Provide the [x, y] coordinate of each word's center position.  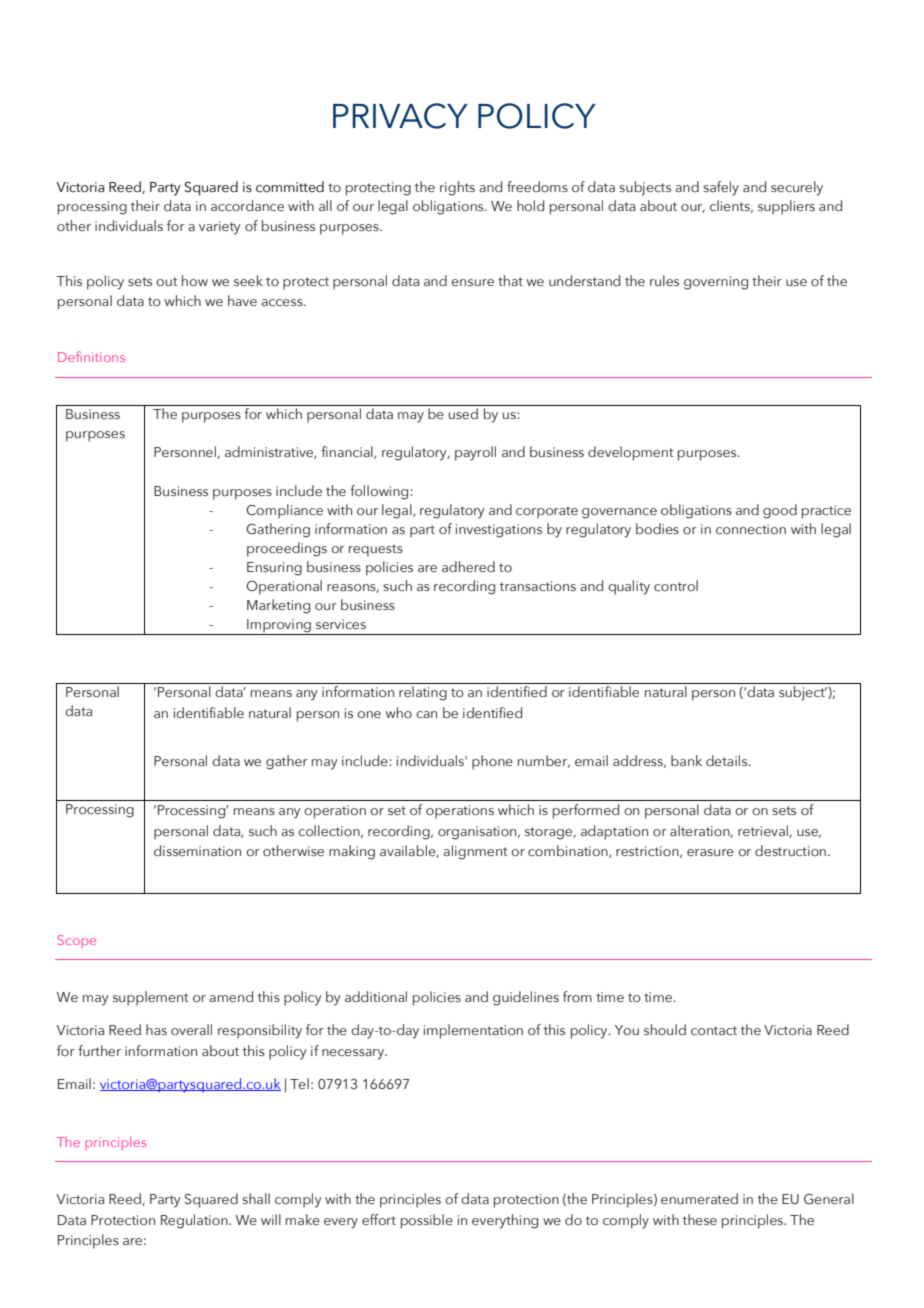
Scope [77, 941]
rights [457, 188]
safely [721, 188]
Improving [279, 627]
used [463, 413]
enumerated [699, 1198]
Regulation [195, 1221]
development [631, 453]
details [728, 760]
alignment [475, 852]
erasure [710, 852]
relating [423, 693]
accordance [247, 205]
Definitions [91, 356]
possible [427, 1221]
